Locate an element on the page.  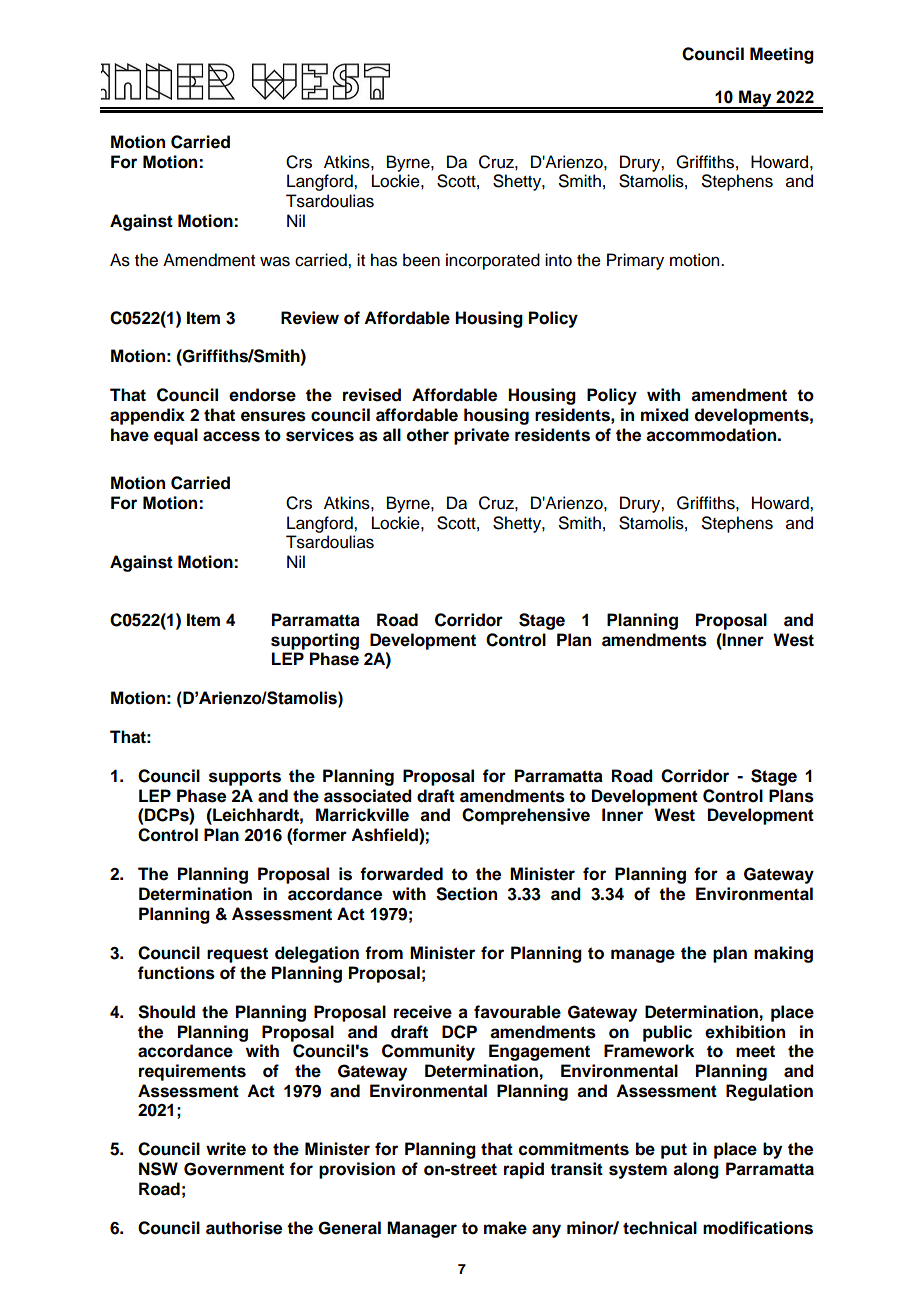
along is located at coordinates (696, 1170).
